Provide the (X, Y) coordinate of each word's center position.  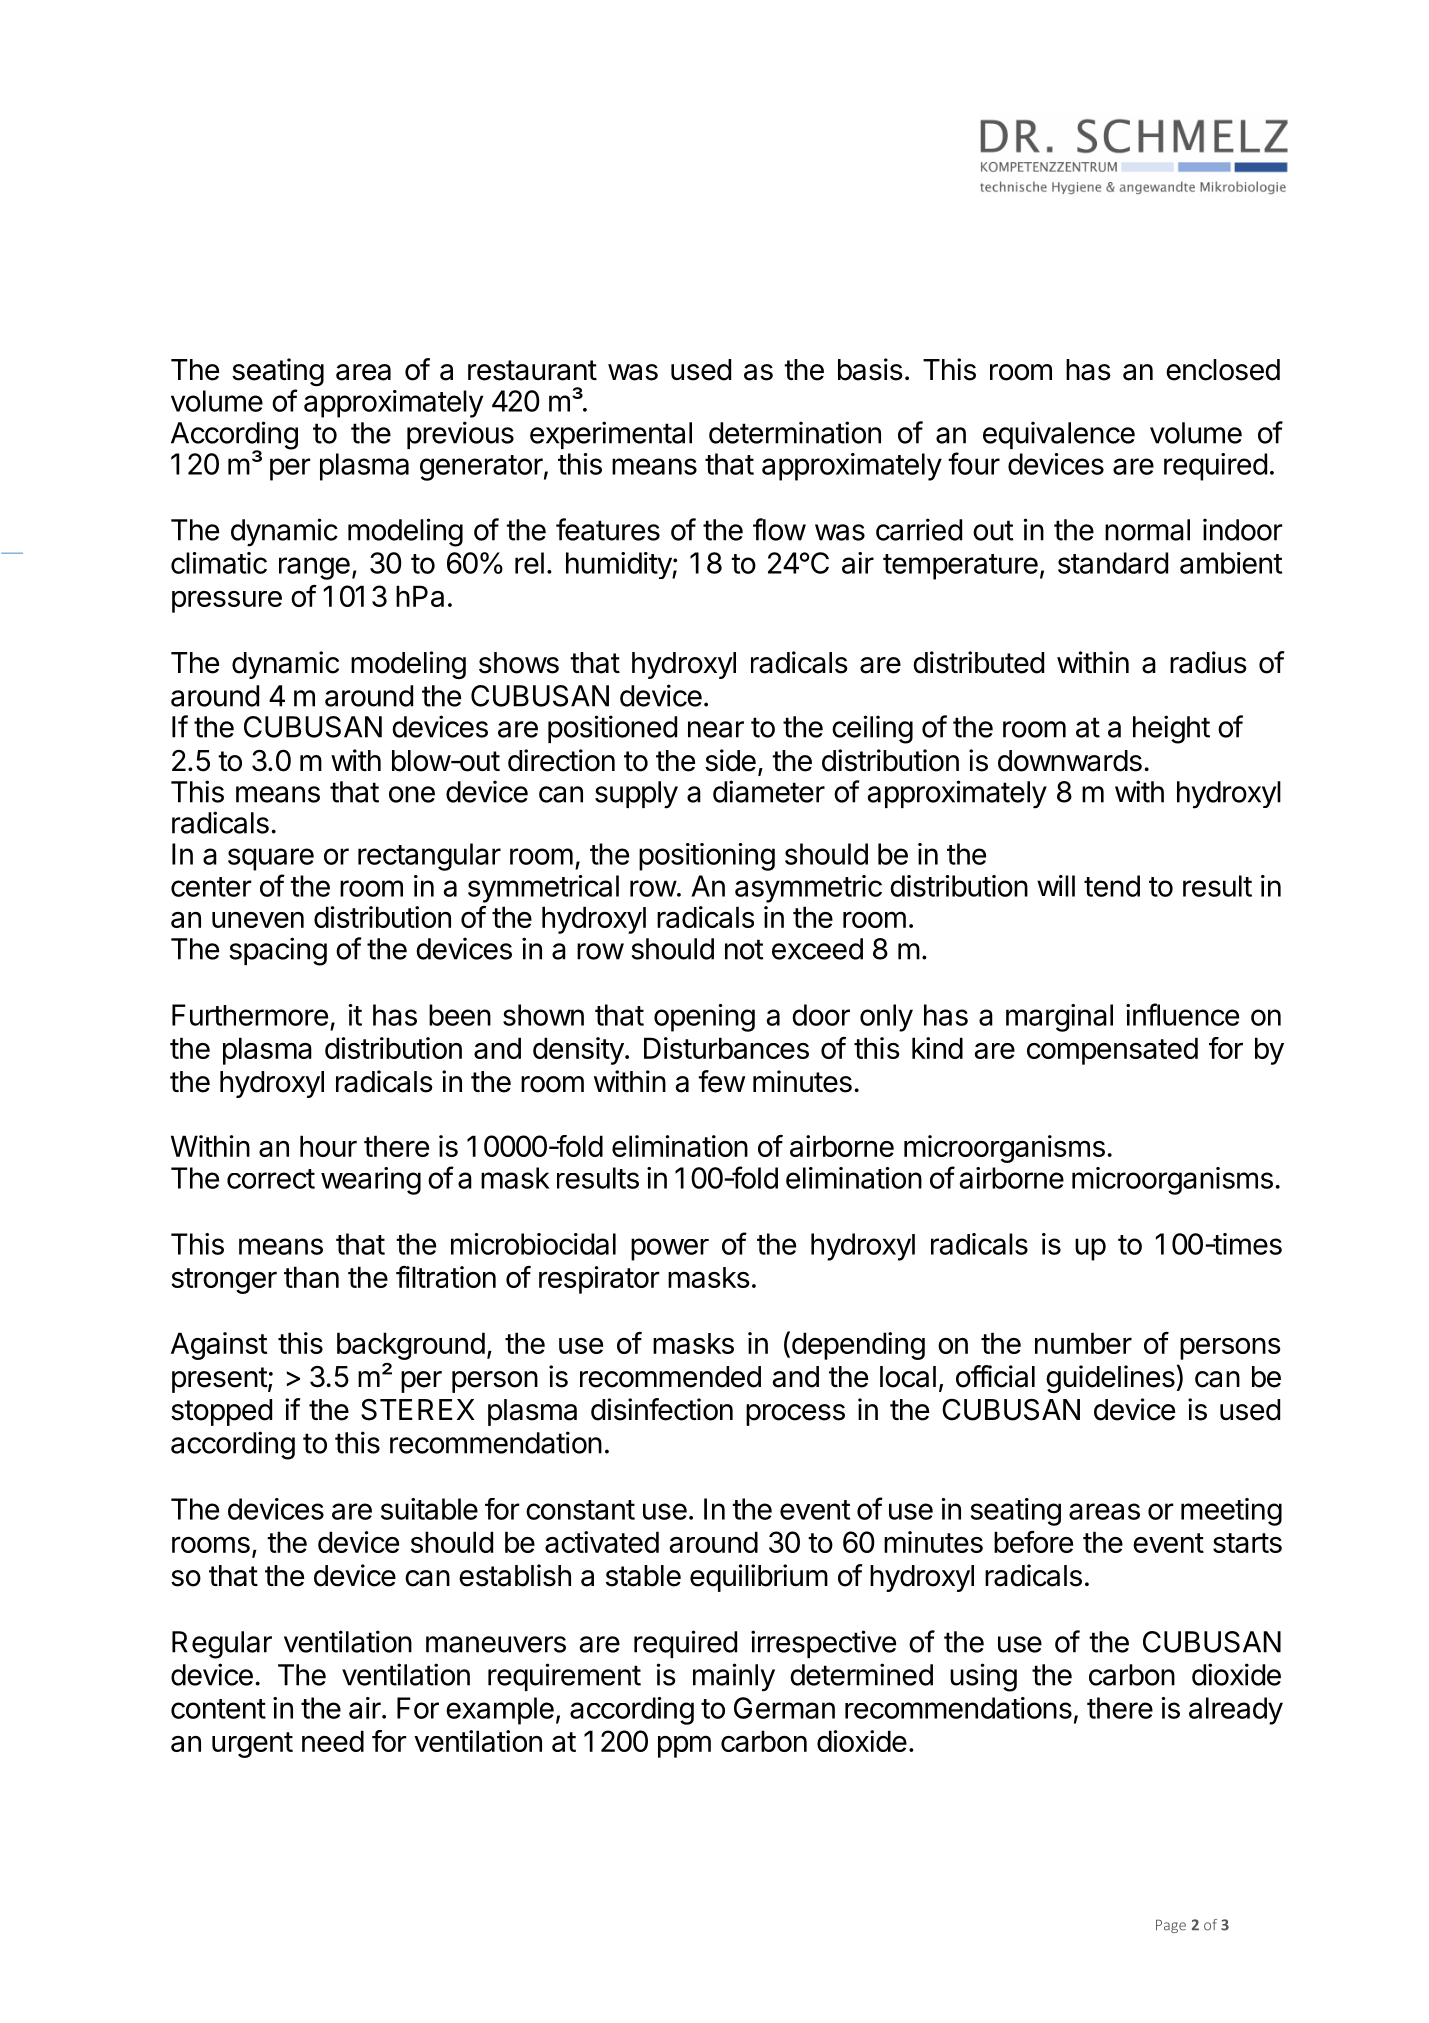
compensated (1112, 1051)
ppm (684, 1746)
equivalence (1059, 435)
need (333, 1741)
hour (328, 1146)
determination (795, 432)
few (721, 1081)
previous (460, 435)
